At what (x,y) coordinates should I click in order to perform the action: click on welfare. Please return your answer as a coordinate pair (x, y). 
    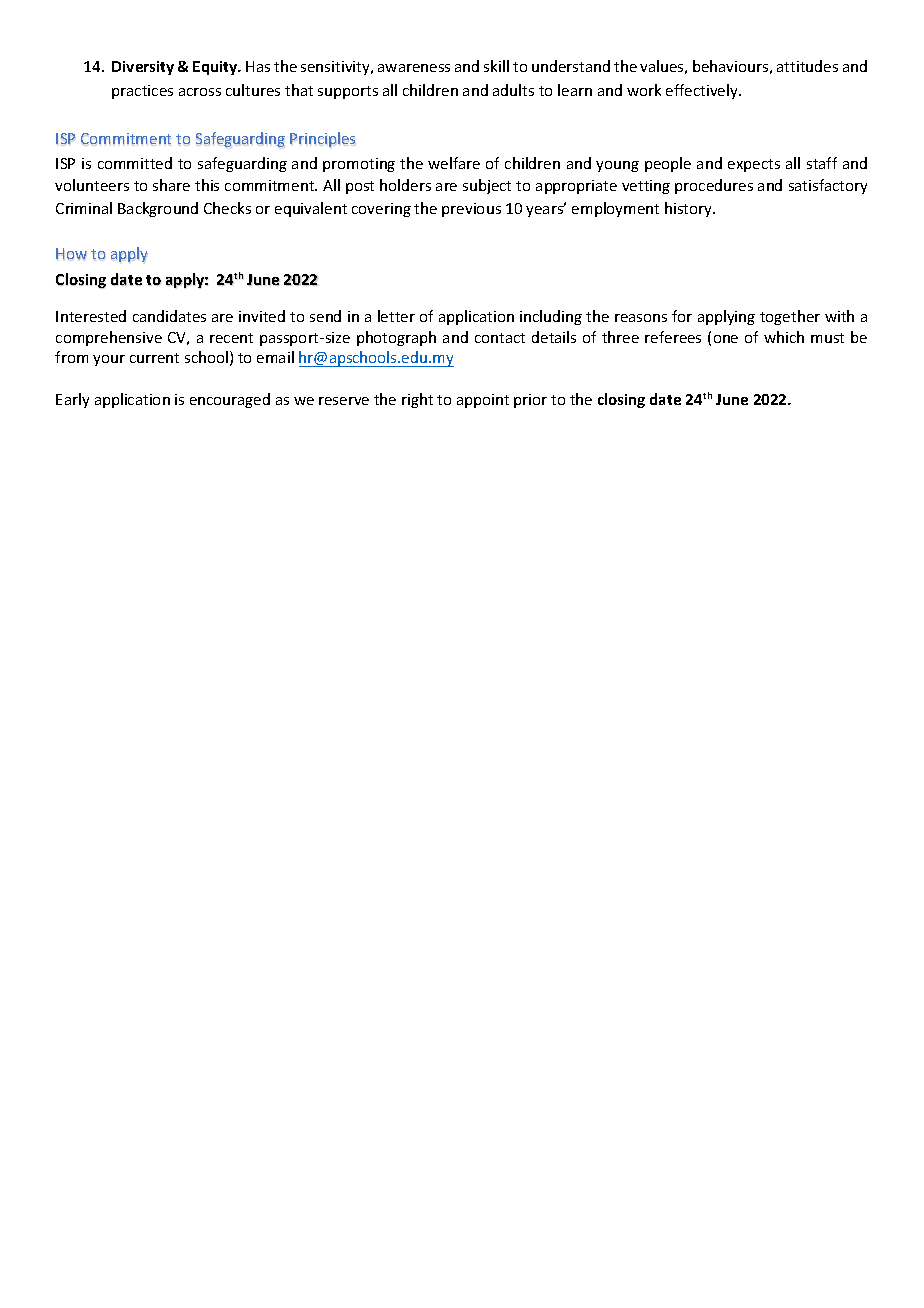
    Looking at the image, I should click on (454, 163).
